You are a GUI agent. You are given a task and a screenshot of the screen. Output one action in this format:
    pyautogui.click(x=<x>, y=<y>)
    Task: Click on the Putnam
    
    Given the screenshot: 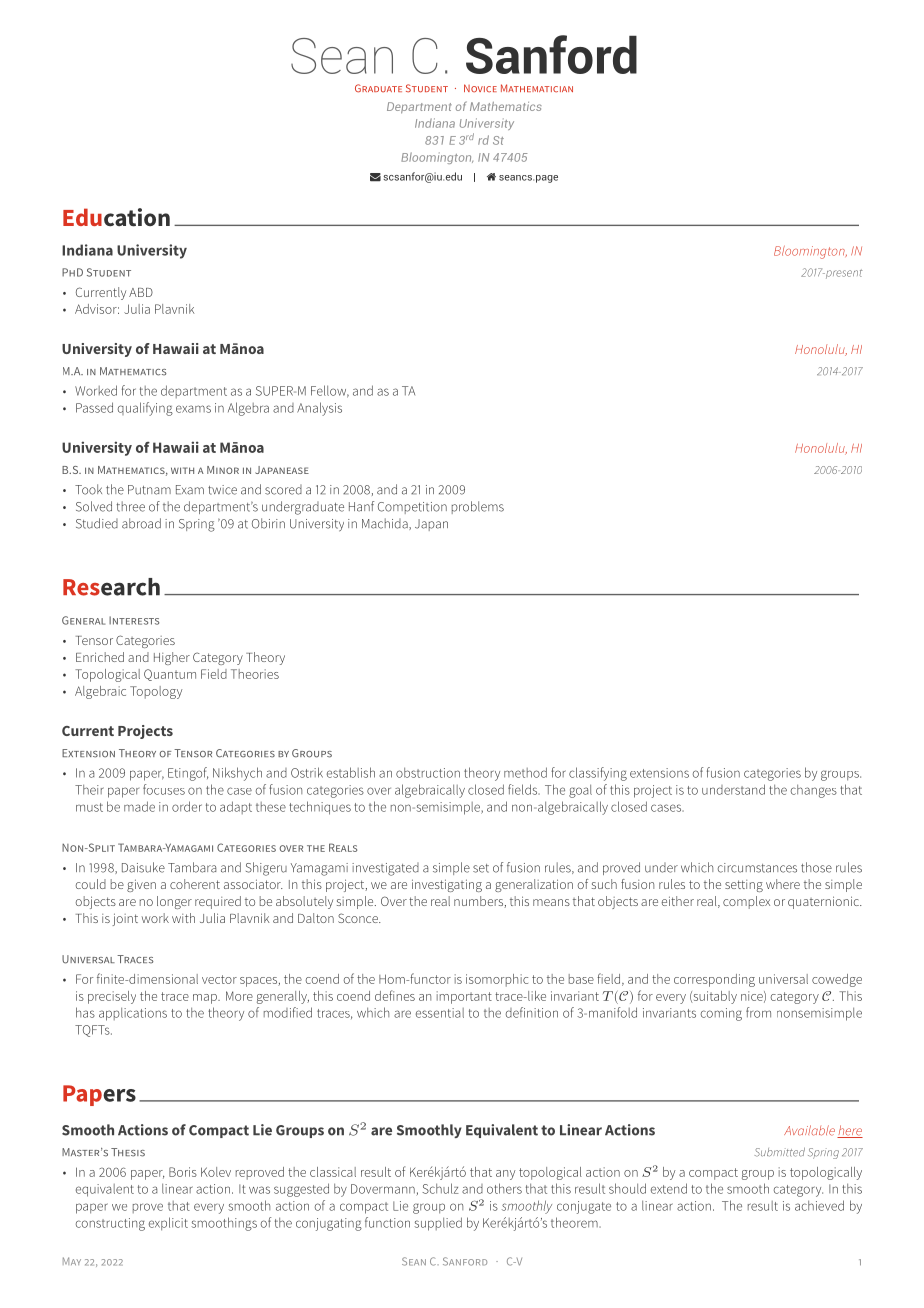 What is the action you would take?
    pyautogui.click(x=149, y=490)
